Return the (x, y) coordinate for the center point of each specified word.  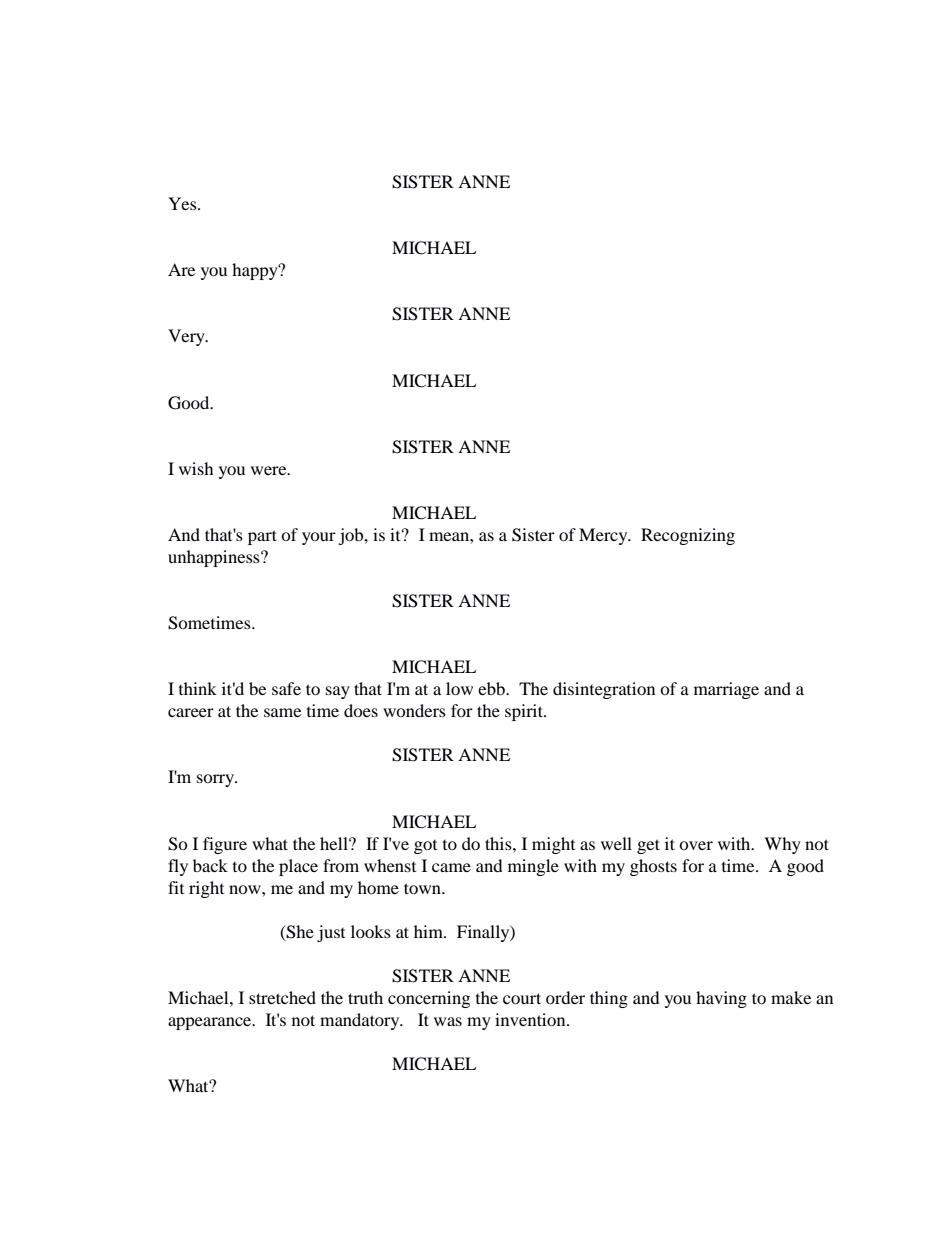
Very (187, 337)
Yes (183, 203)
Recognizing (688, 536)
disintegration (604, 690)
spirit (525, 712)
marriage (726, 690)
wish (196, 468)
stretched (282, 997)
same (282, 712)
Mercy (604, 536)
